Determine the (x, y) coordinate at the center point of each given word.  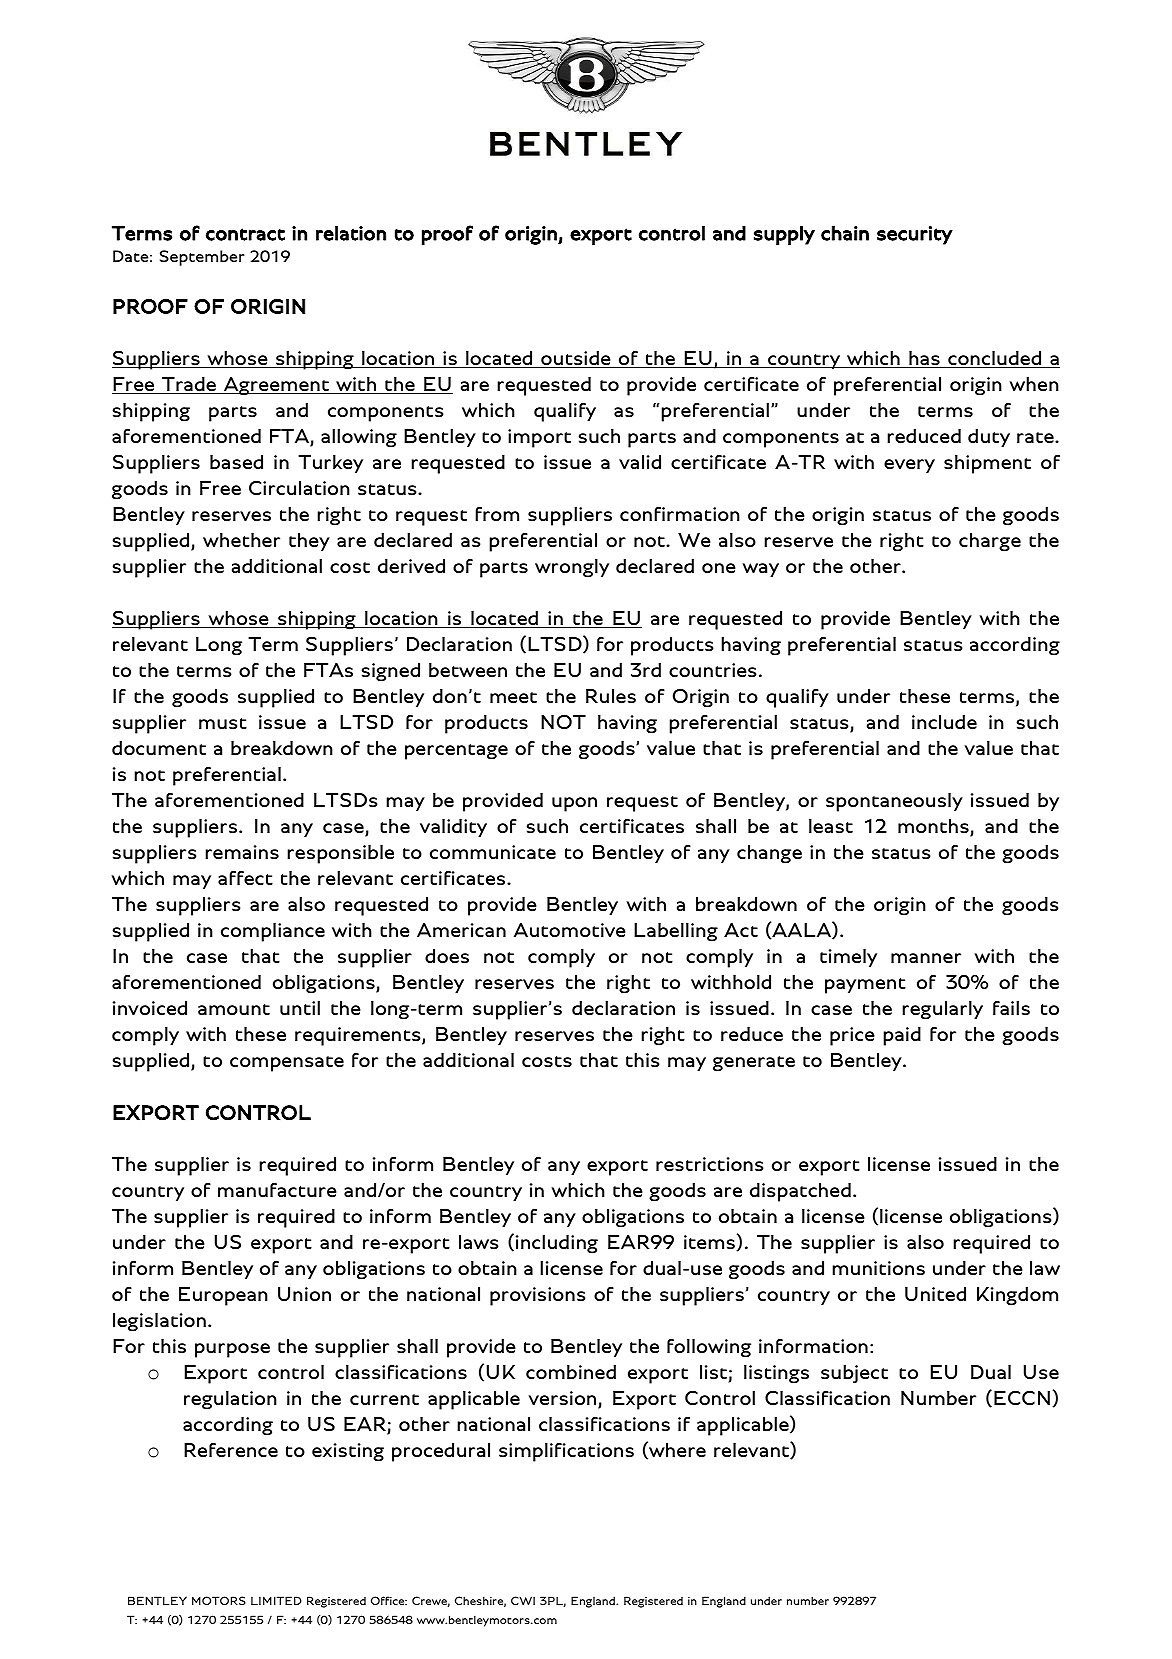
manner (926, 958)
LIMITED (276, 1600)
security (915, 235)
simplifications (566, 1452)
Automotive (570, 930)
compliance (273, 932)
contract (245, 234)
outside (576, 359)
